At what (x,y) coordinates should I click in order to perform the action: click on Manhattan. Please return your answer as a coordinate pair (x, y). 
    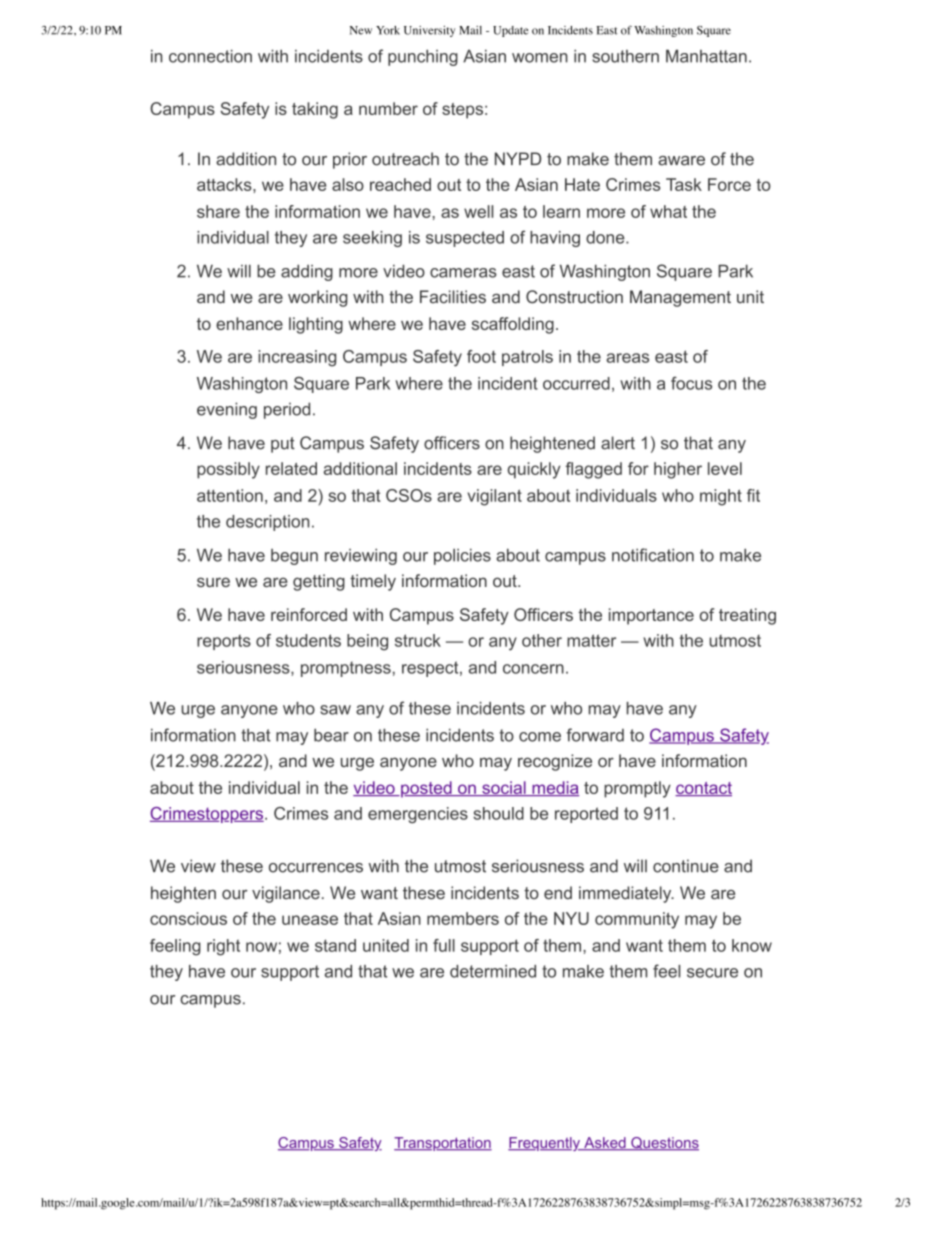
    Looking at the image, I should click on (706, 56).
